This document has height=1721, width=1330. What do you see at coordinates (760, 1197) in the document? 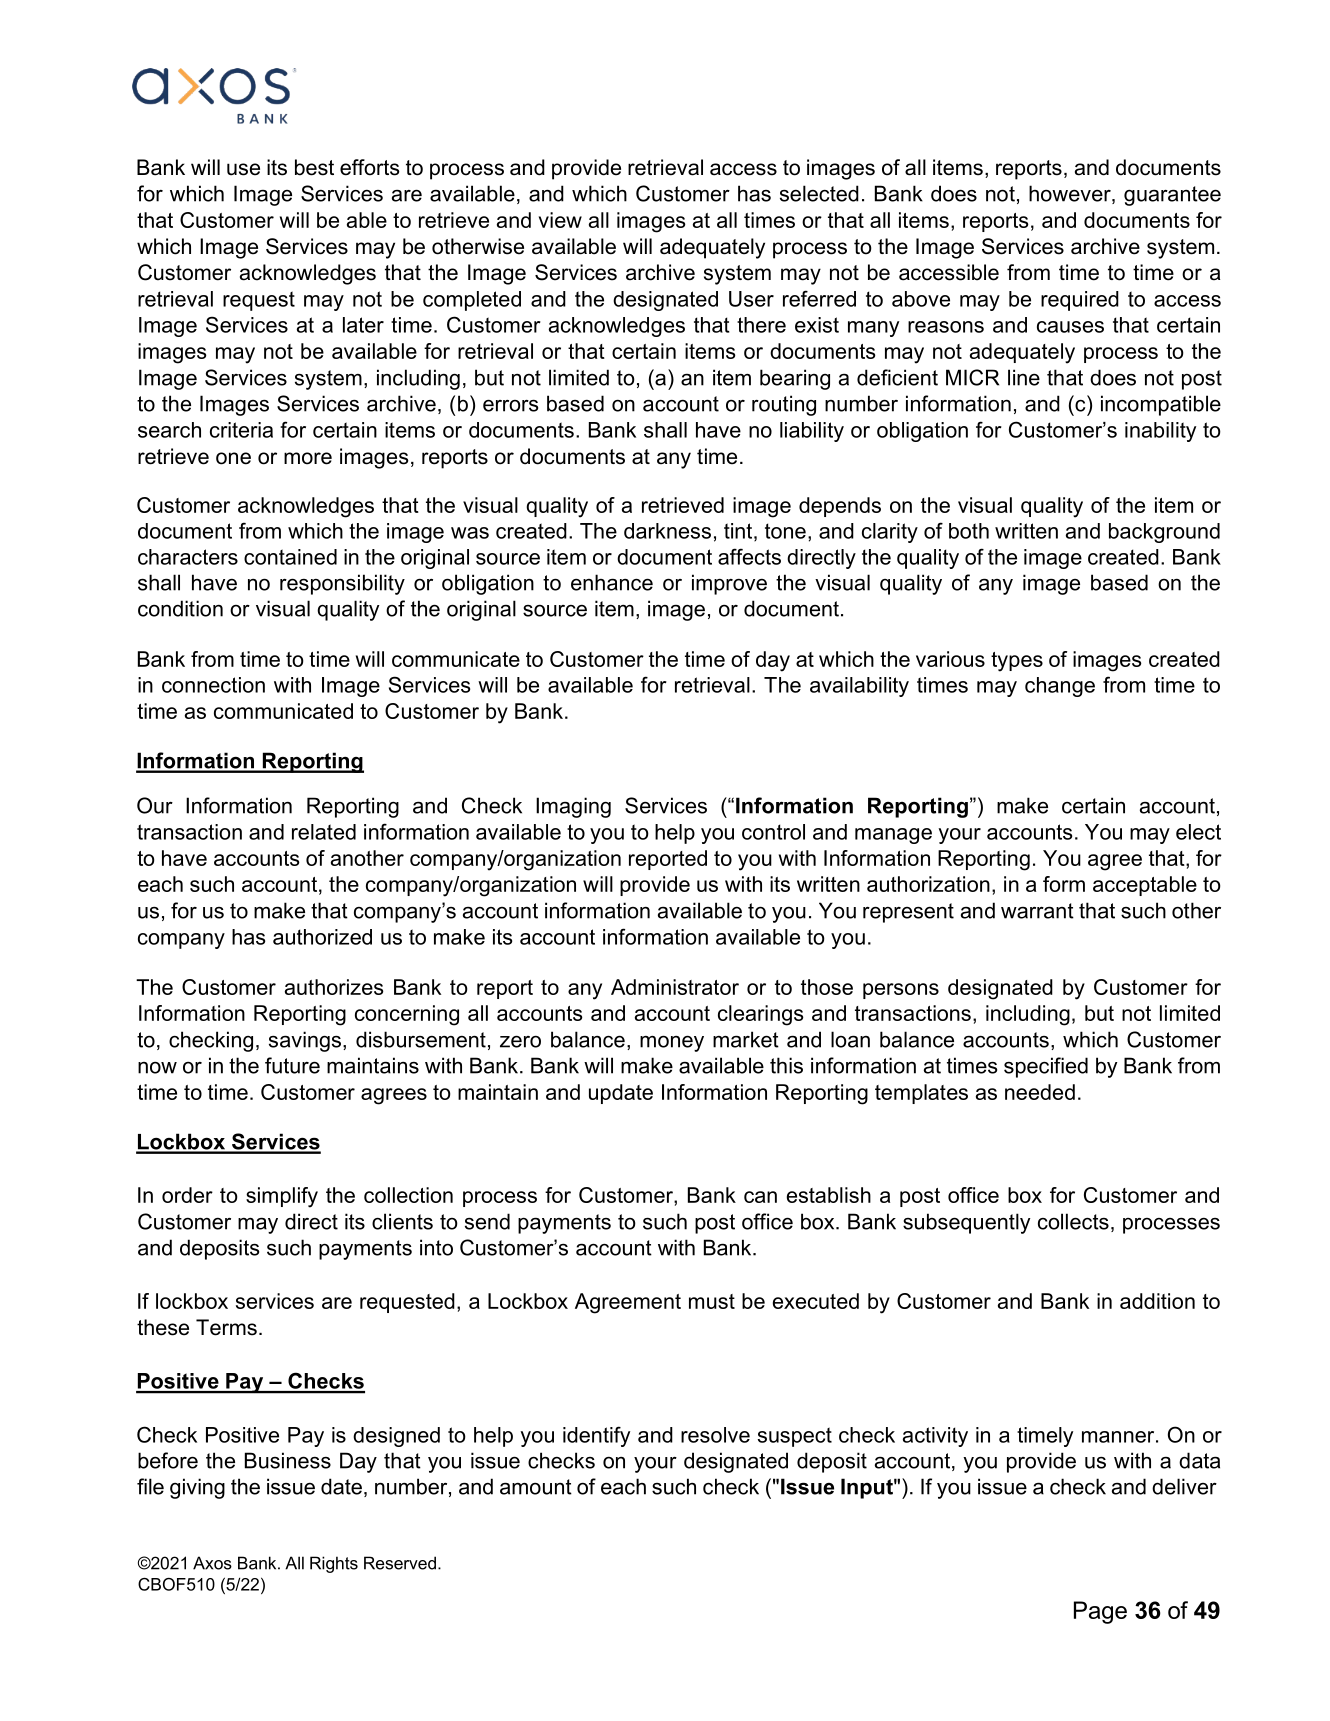
I see `can` at bounding box center [760, 1197].
